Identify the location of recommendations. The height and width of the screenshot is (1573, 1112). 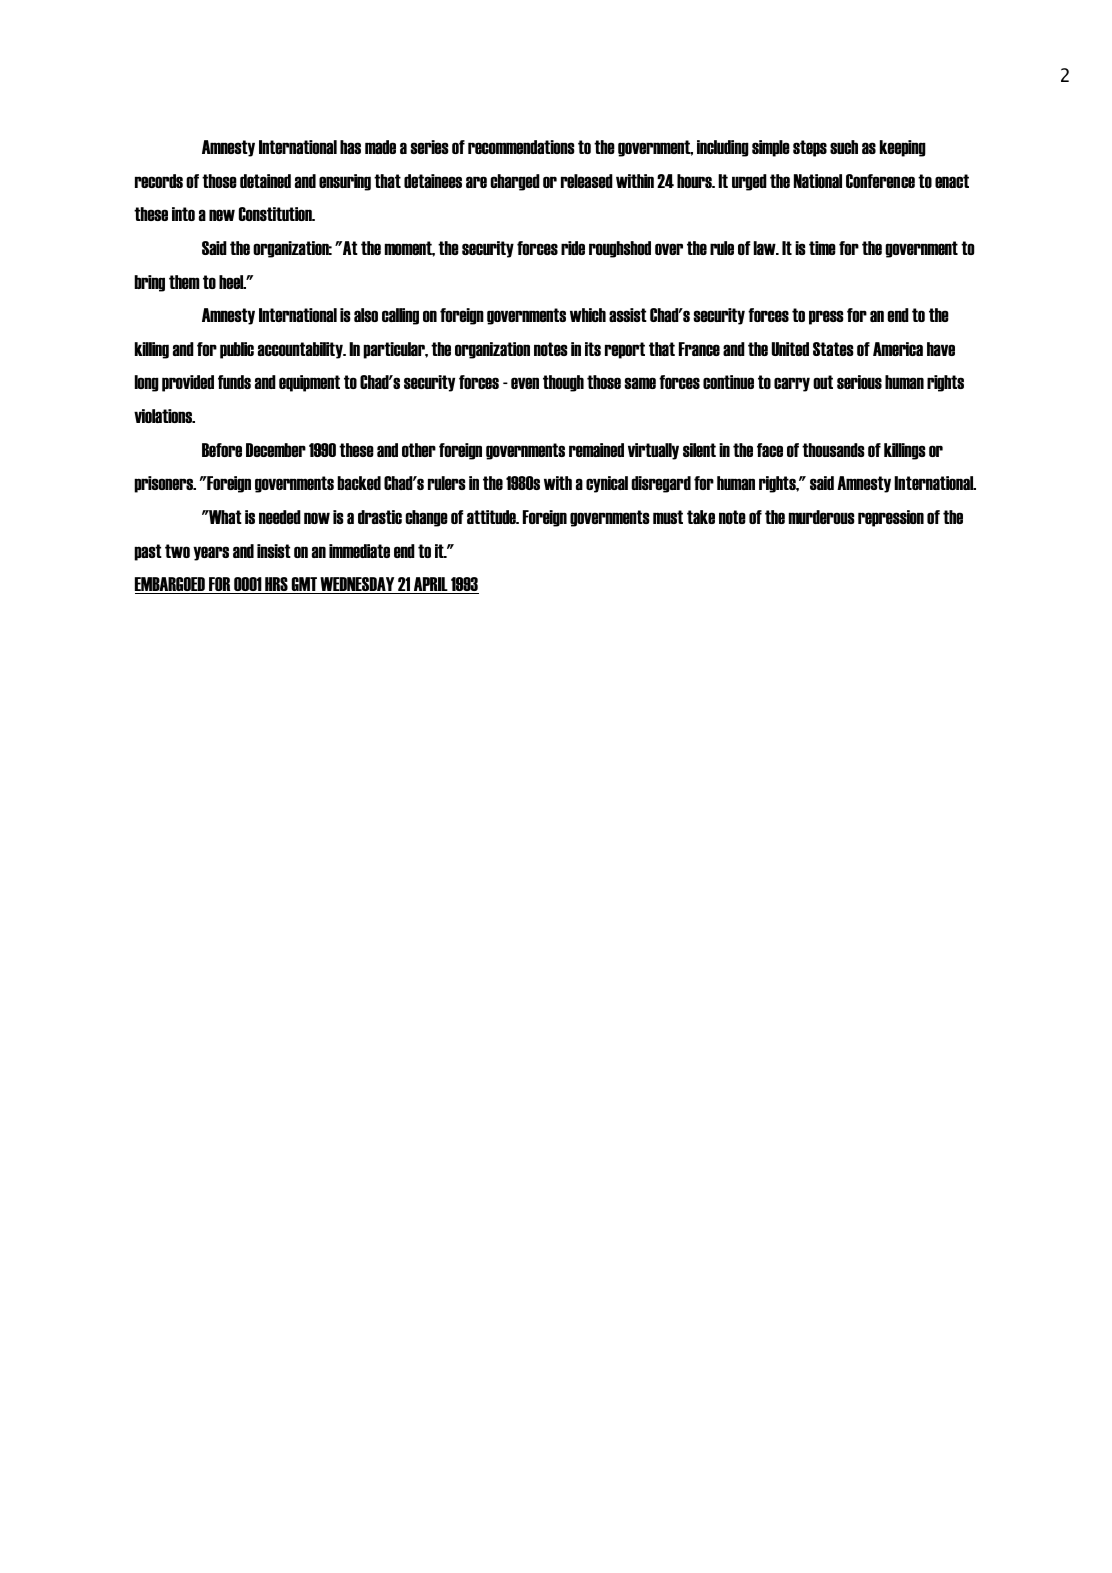
(521, 147).
